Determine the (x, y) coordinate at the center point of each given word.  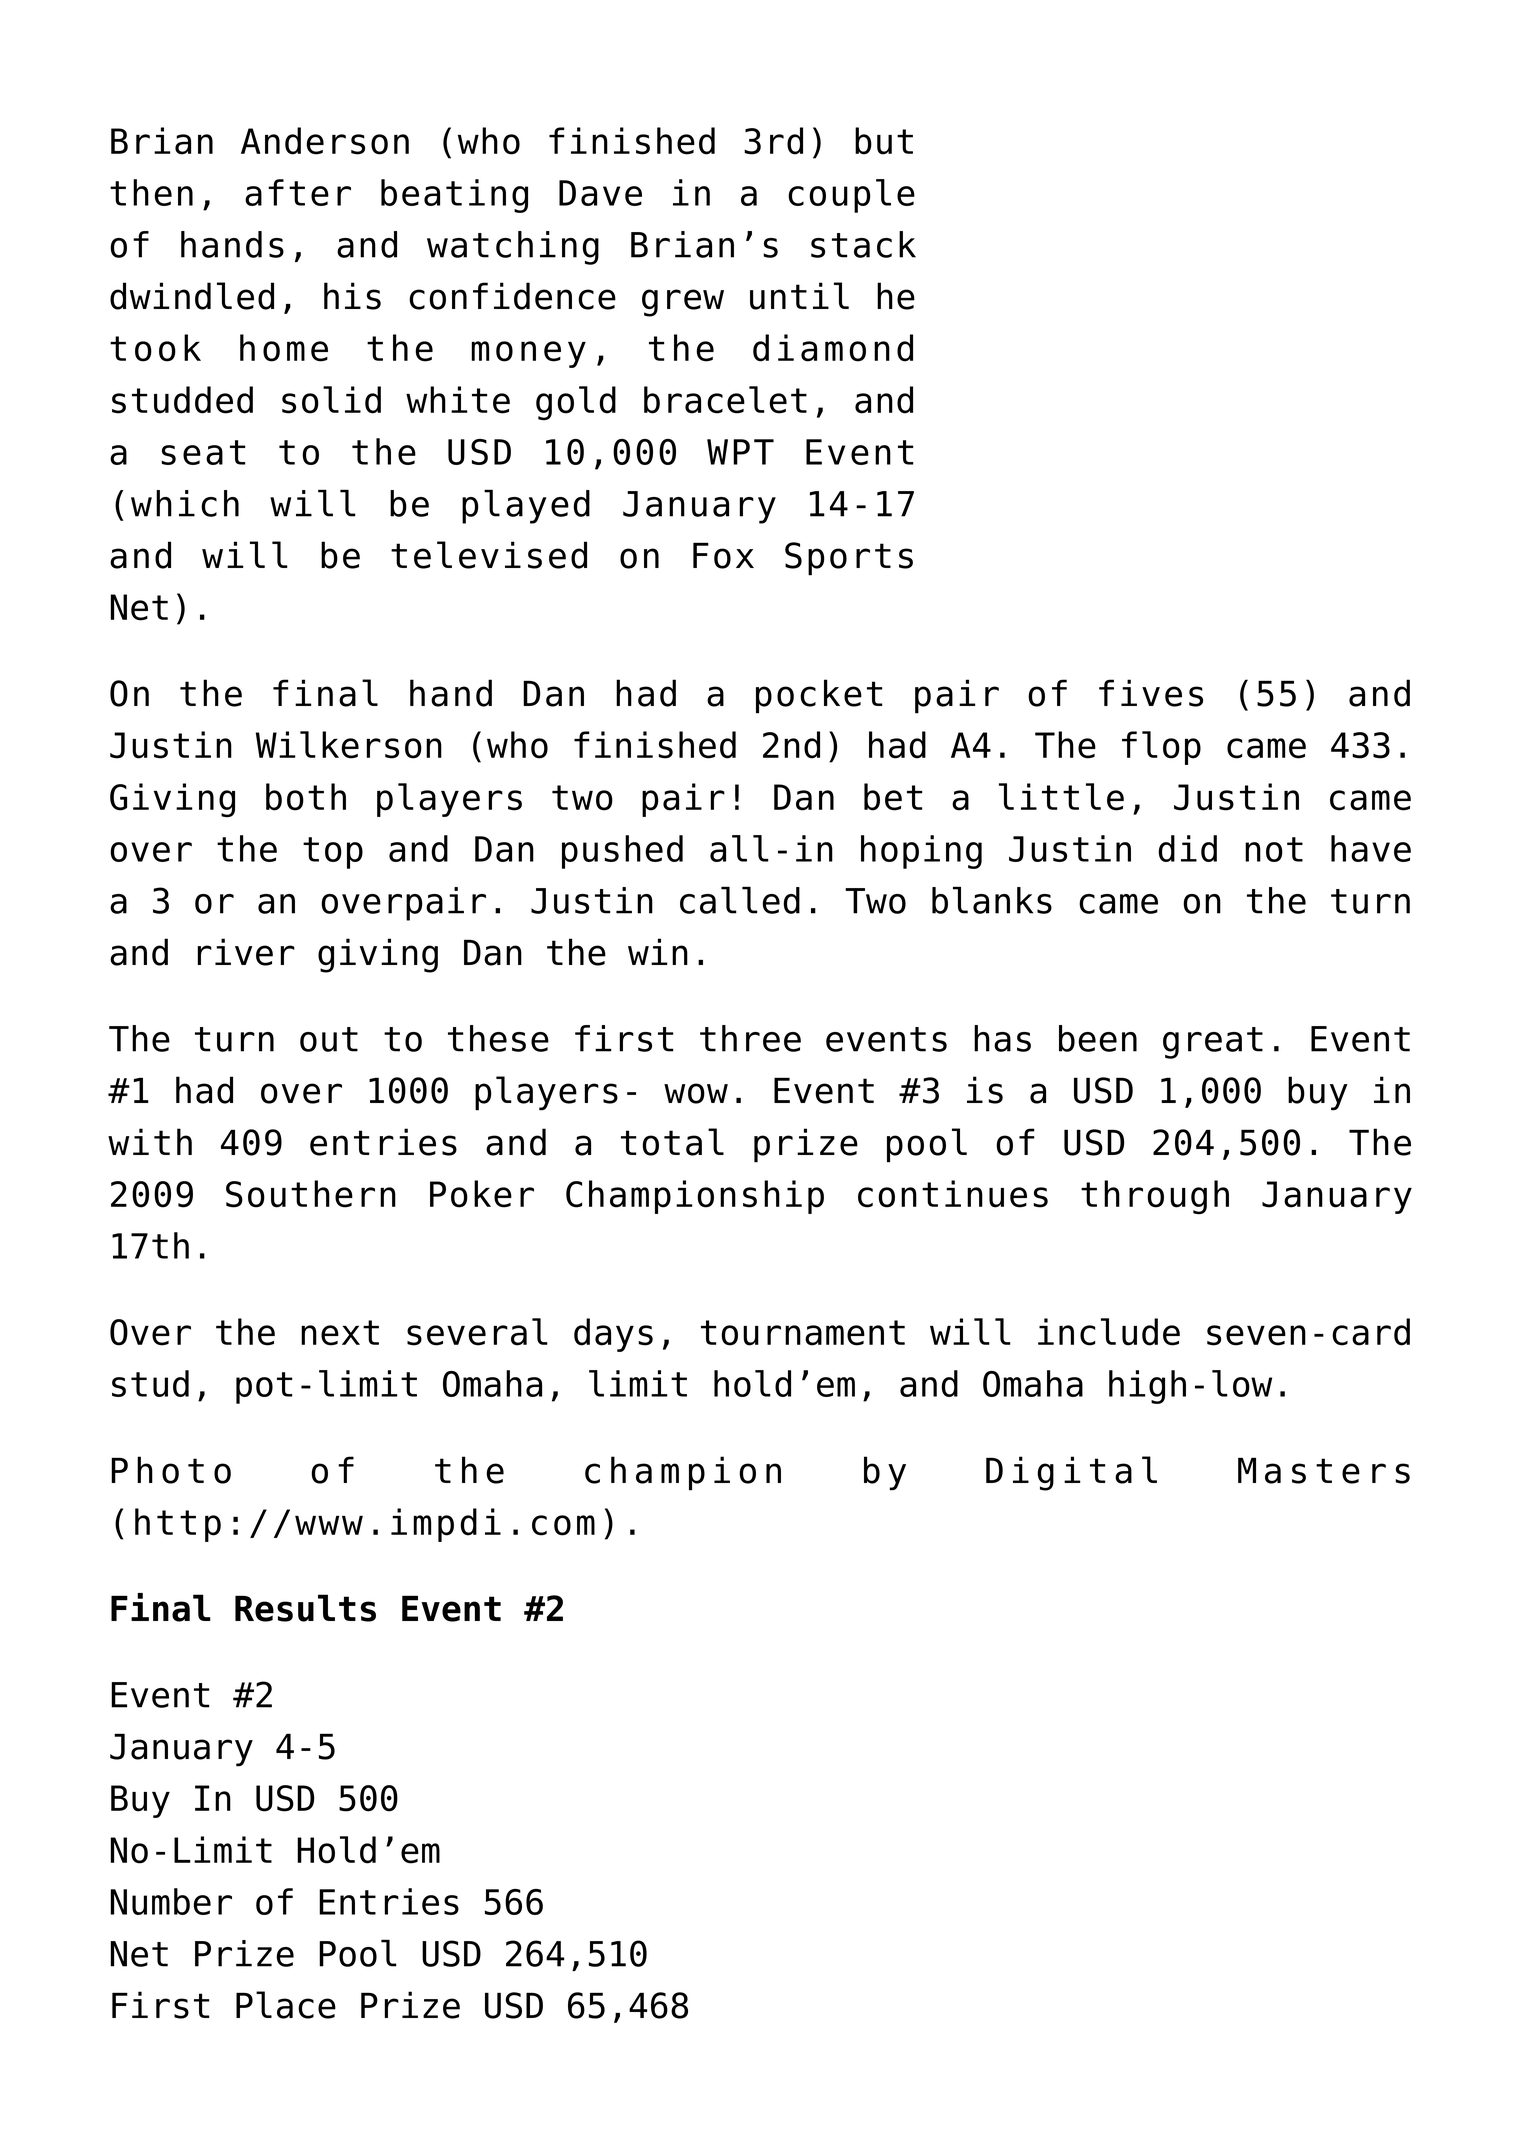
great (1213, 1043)
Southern (311, 1194)
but (884, 141)
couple (851, 196)
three (750, 1038)
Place (286, 2005)
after (298, 192)
